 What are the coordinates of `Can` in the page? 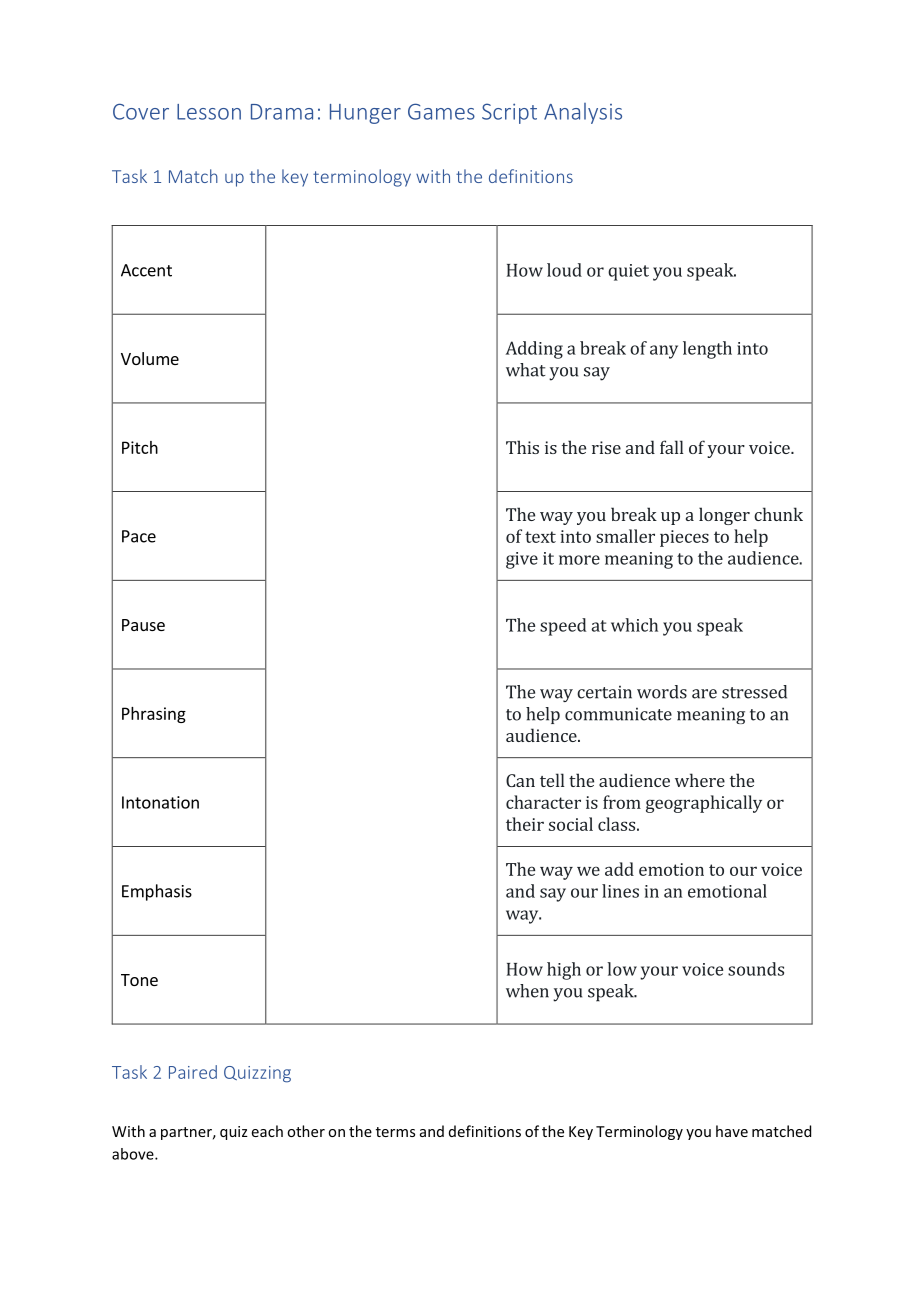 It's located at (520, 780).
